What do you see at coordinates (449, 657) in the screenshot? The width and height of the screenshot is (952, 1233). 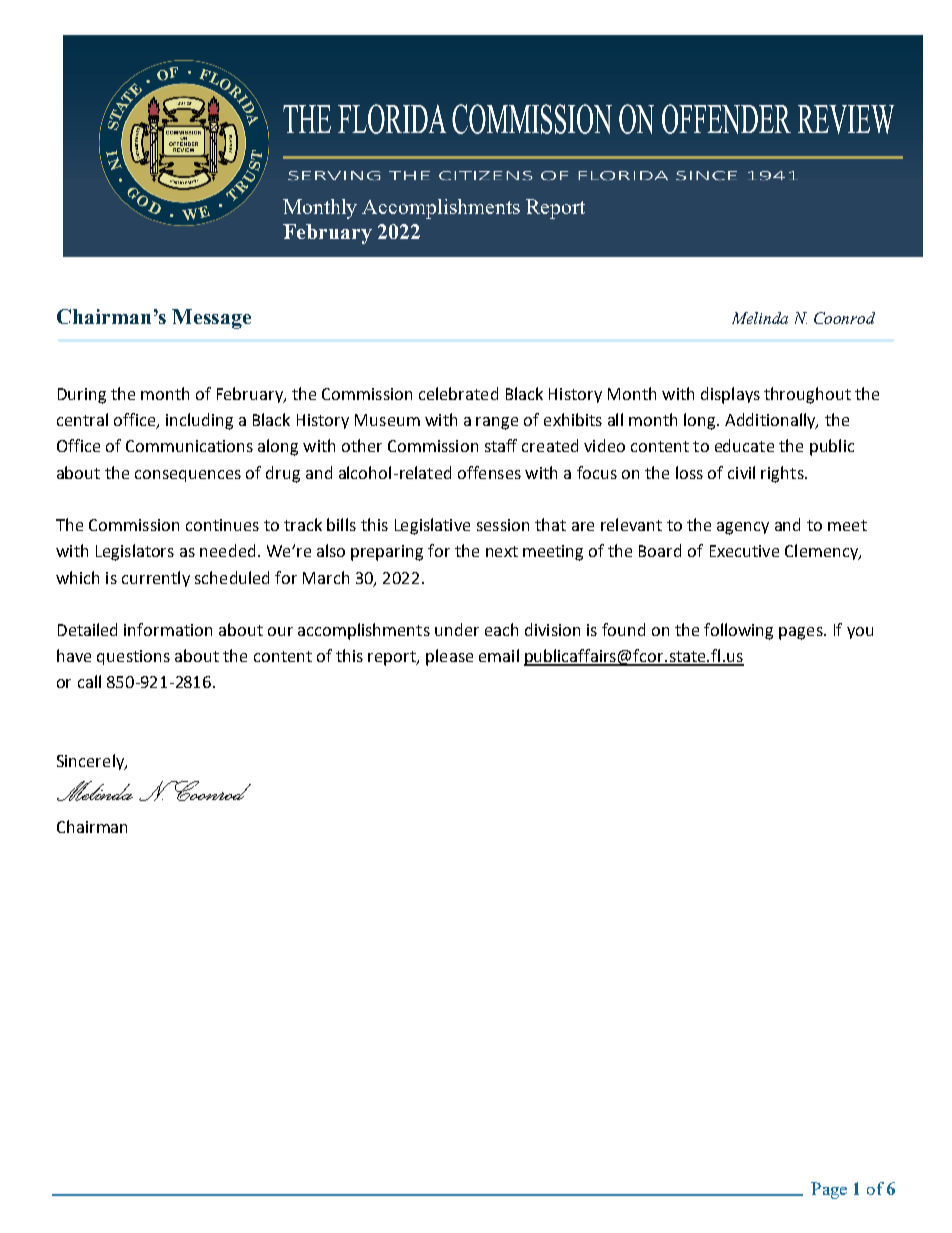 I see `please` at bounding box center [449, 657].
